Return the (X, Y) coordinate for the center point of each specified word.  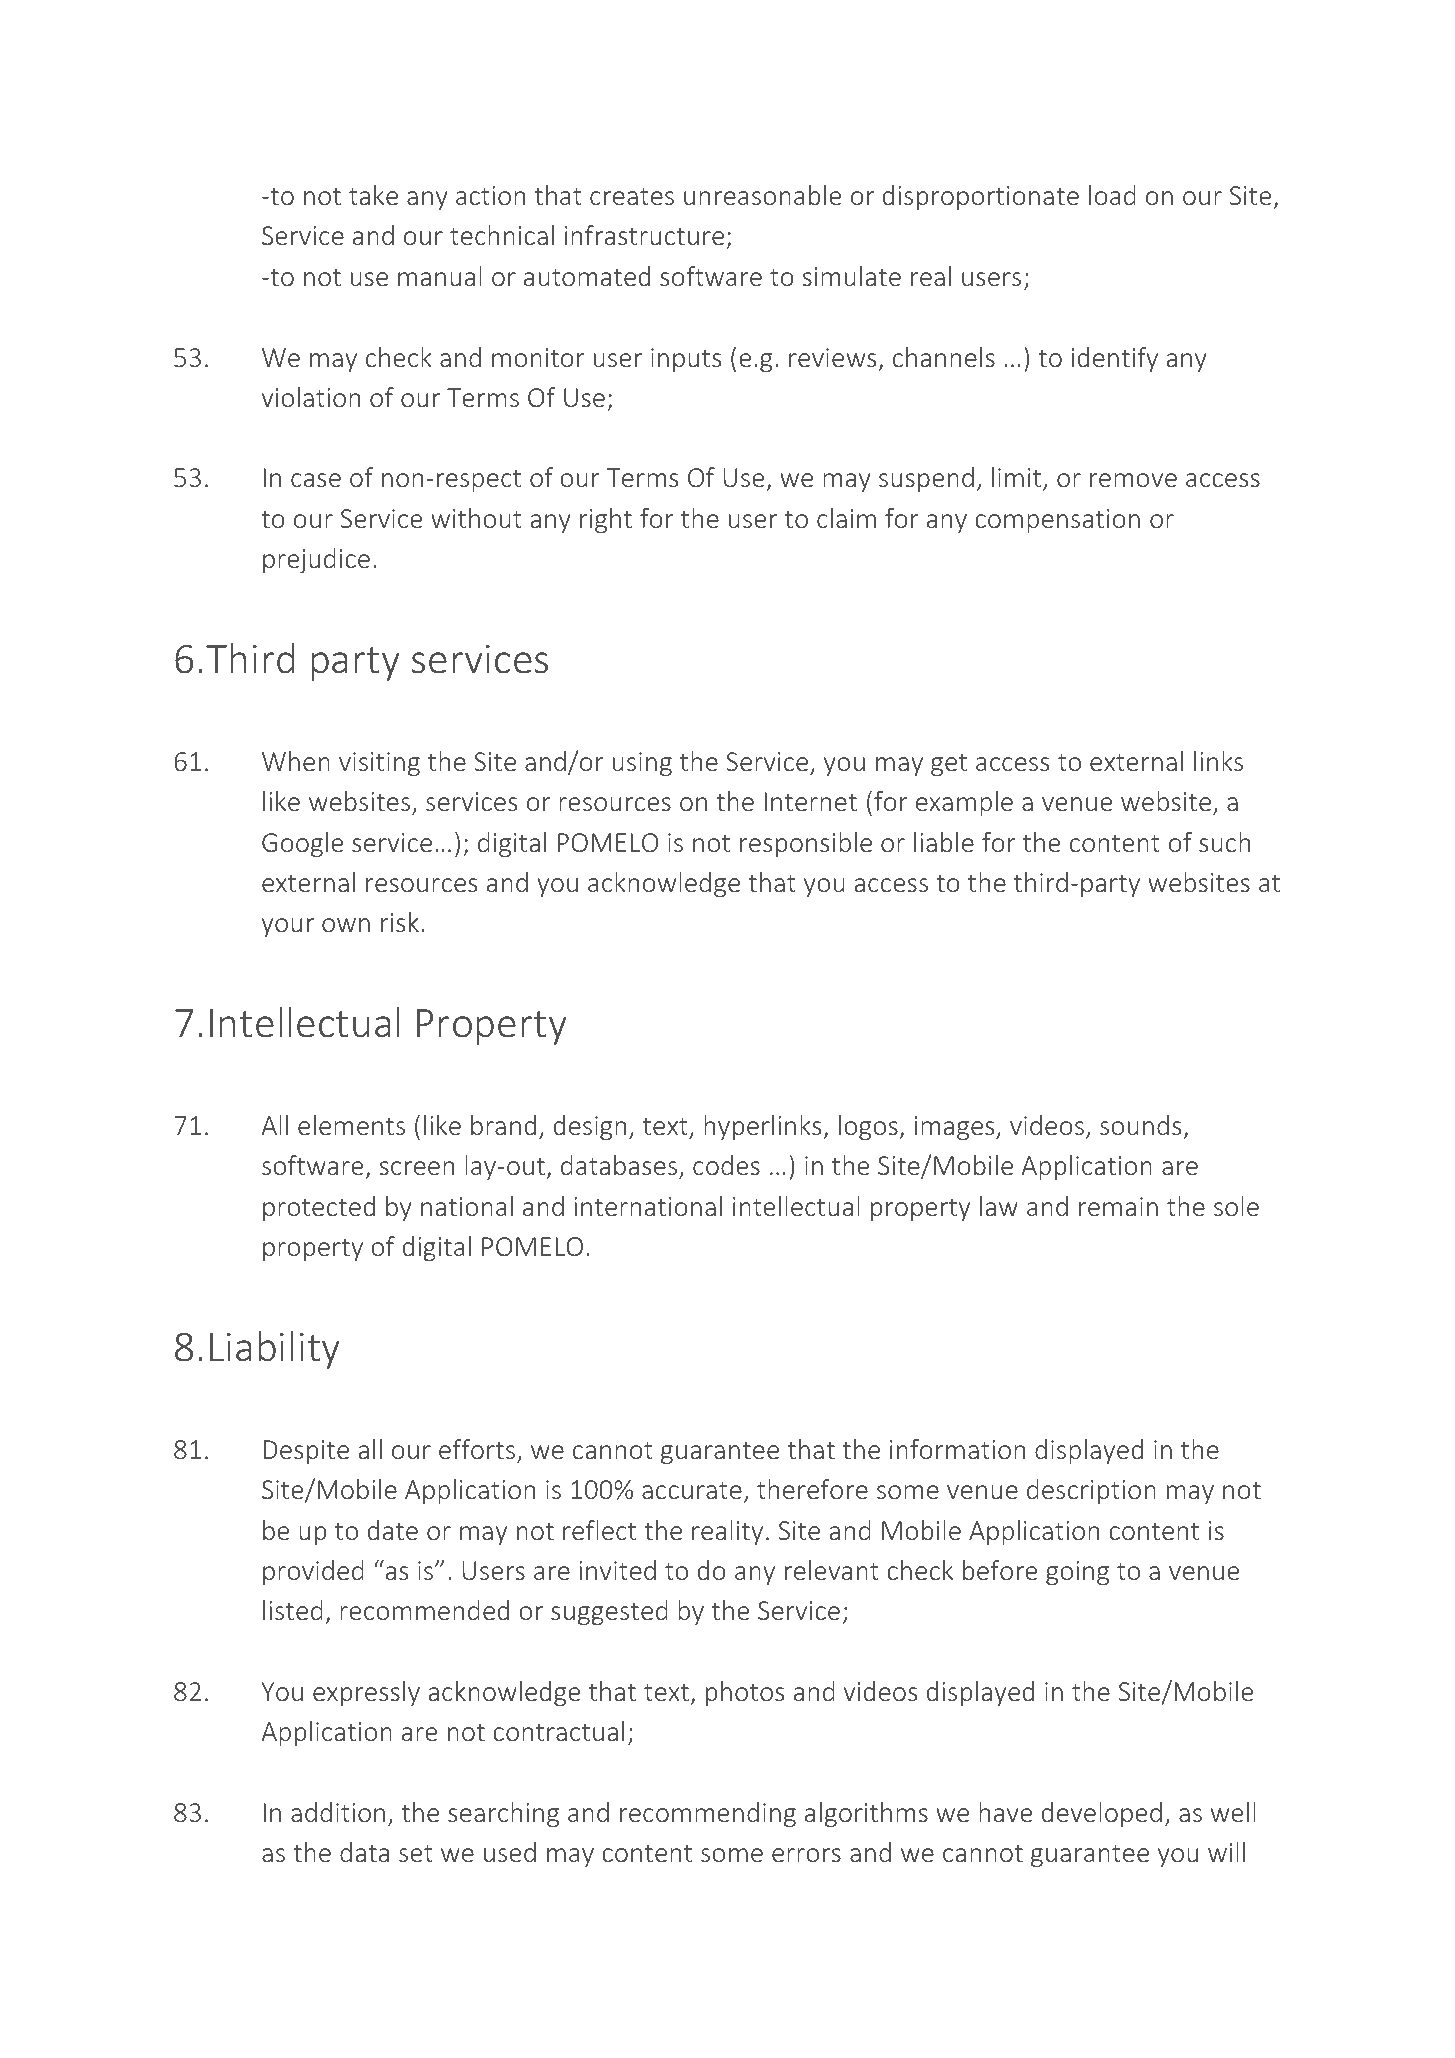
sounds (1140, 1125)
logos (869, 1127)
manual (440, 276)
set (416, 1853)
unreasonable (762, 195)
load (1112, 195)
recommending (708, 1814)
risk (400, 922)
